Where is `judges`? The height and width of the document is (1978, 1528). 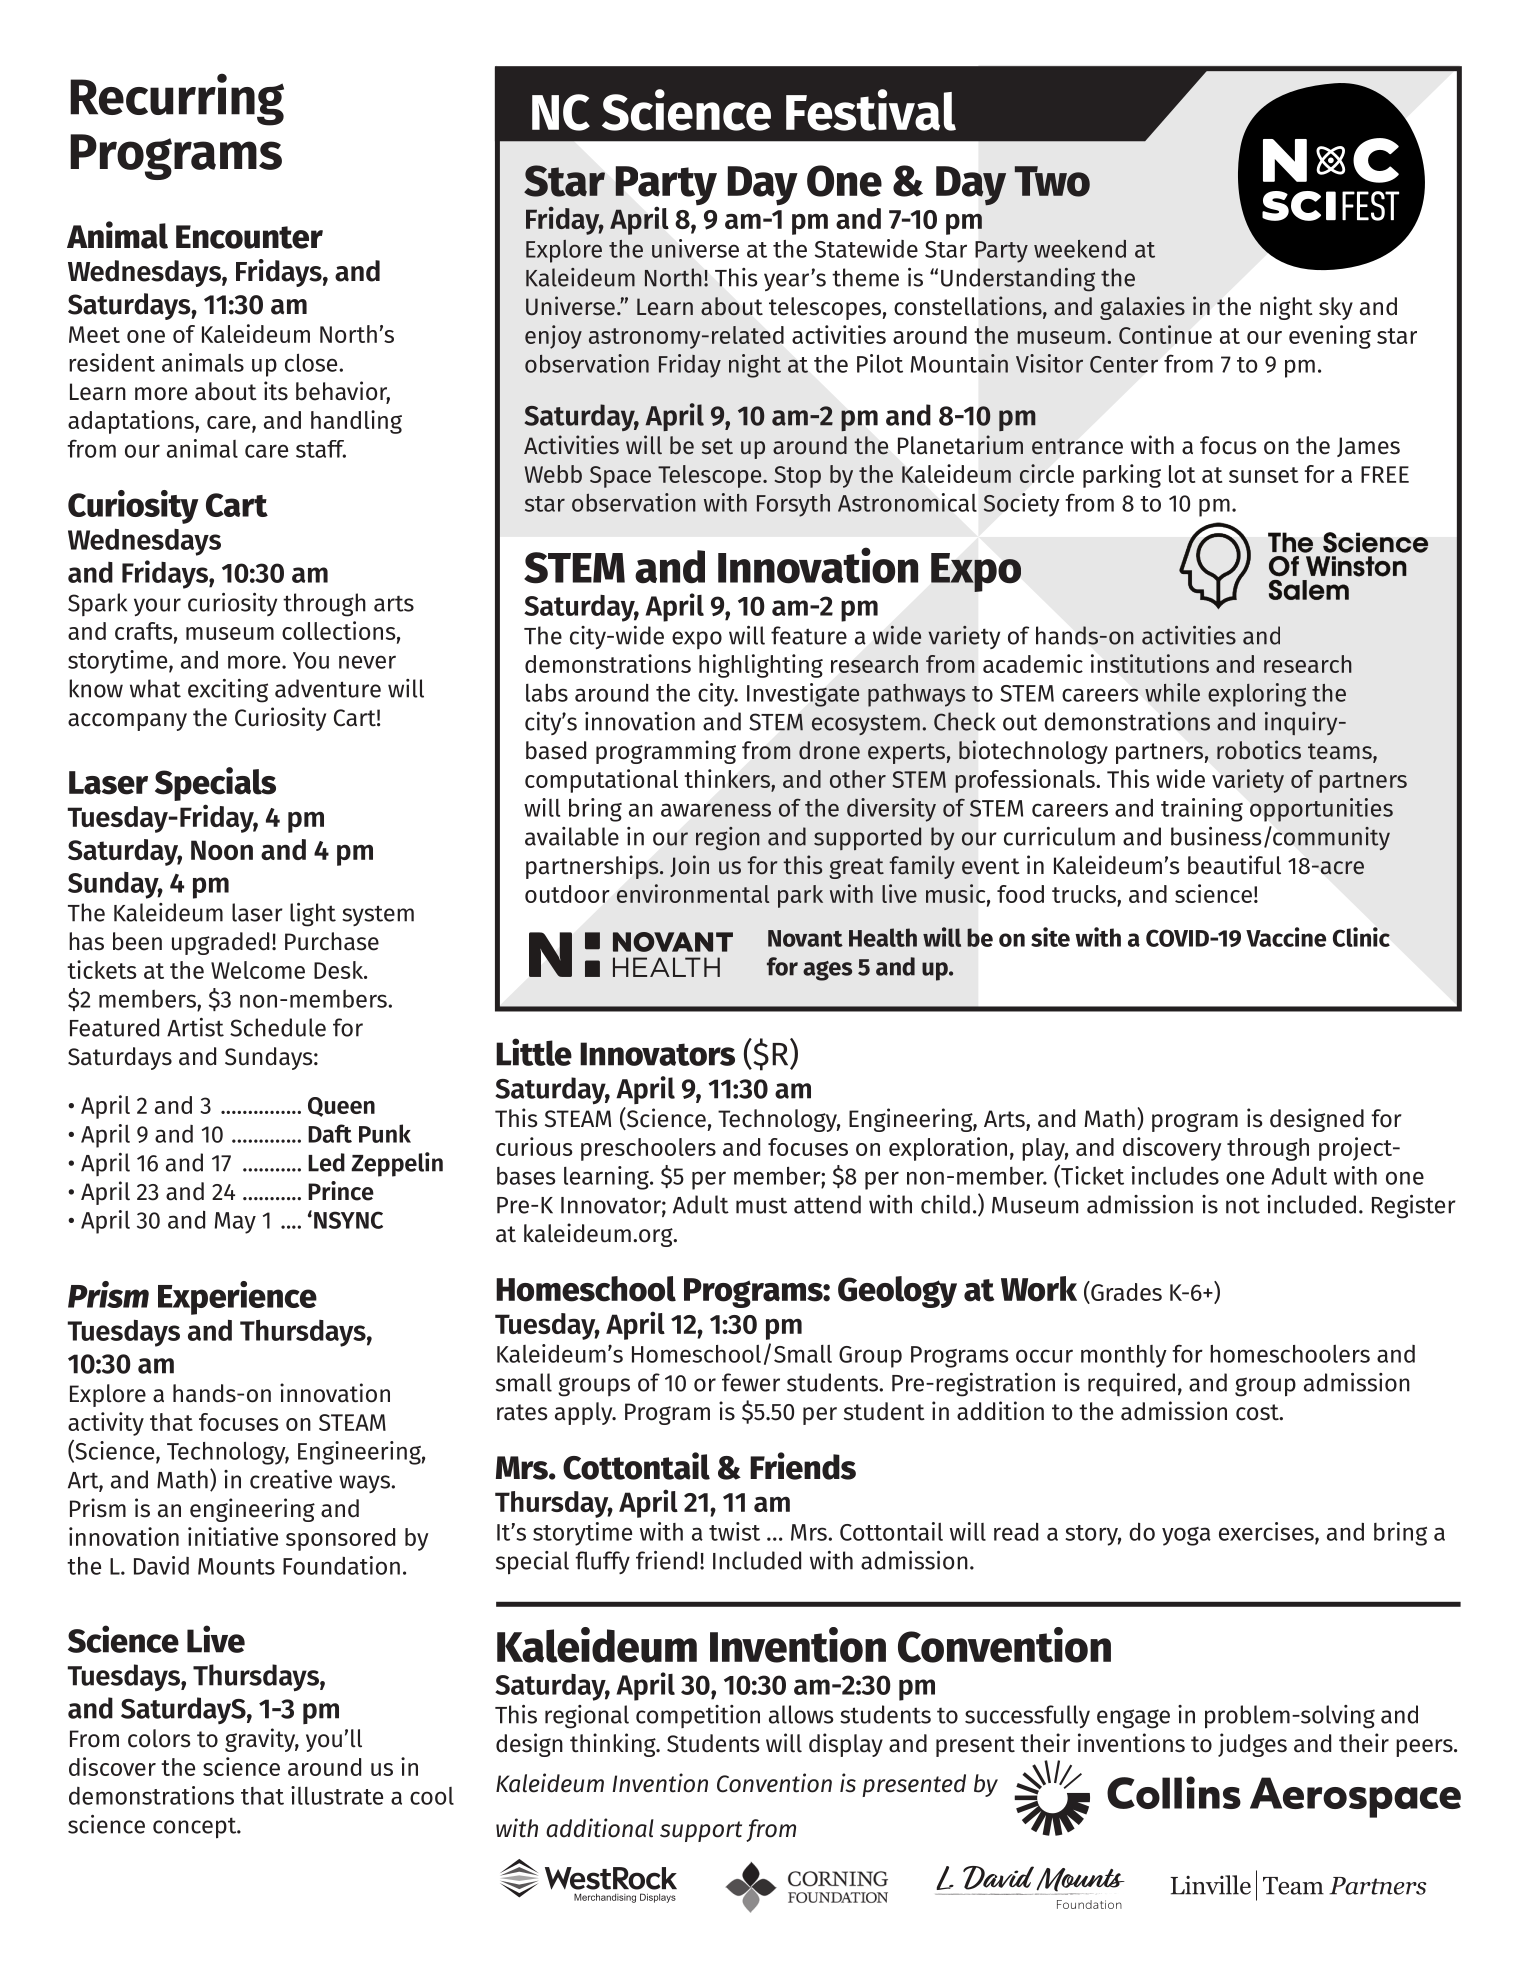 judges is located at coordinates (1252, 1745).
